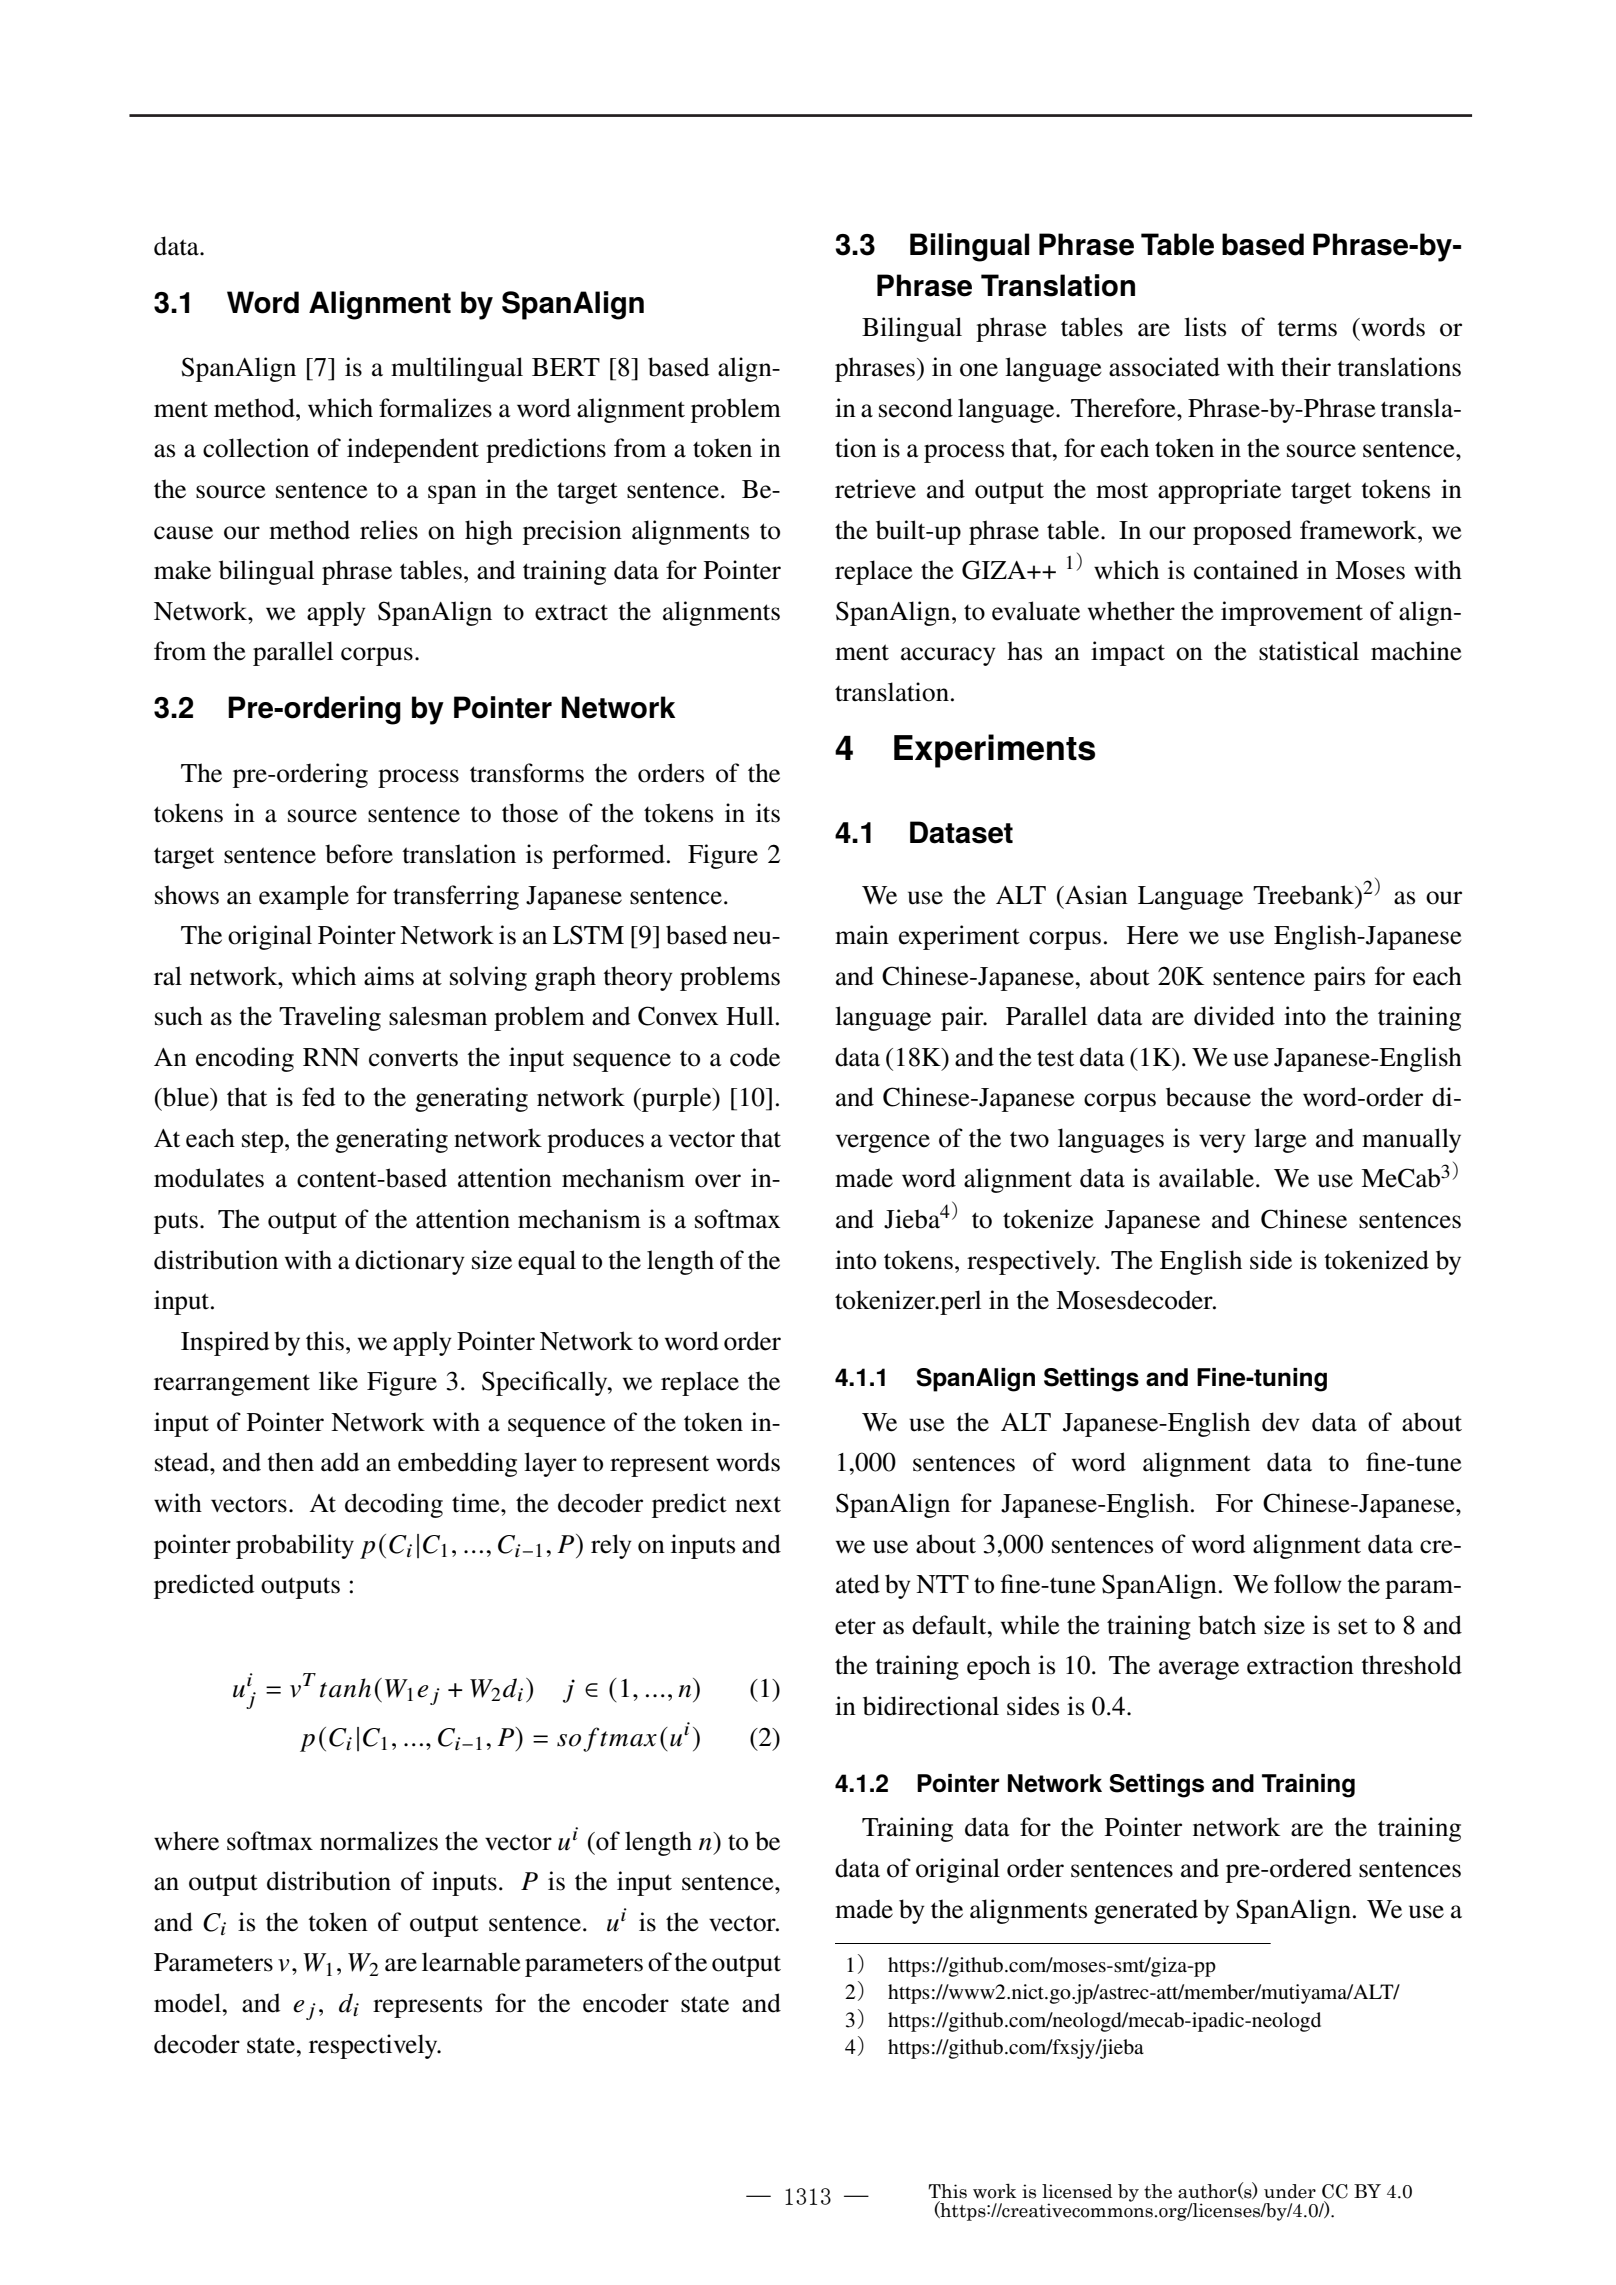 The width and height of the image is (1616, 2285). What do you see at coordinates (435, 408) in the image?
I see `formalizes` at bounding box center [435, 408].
